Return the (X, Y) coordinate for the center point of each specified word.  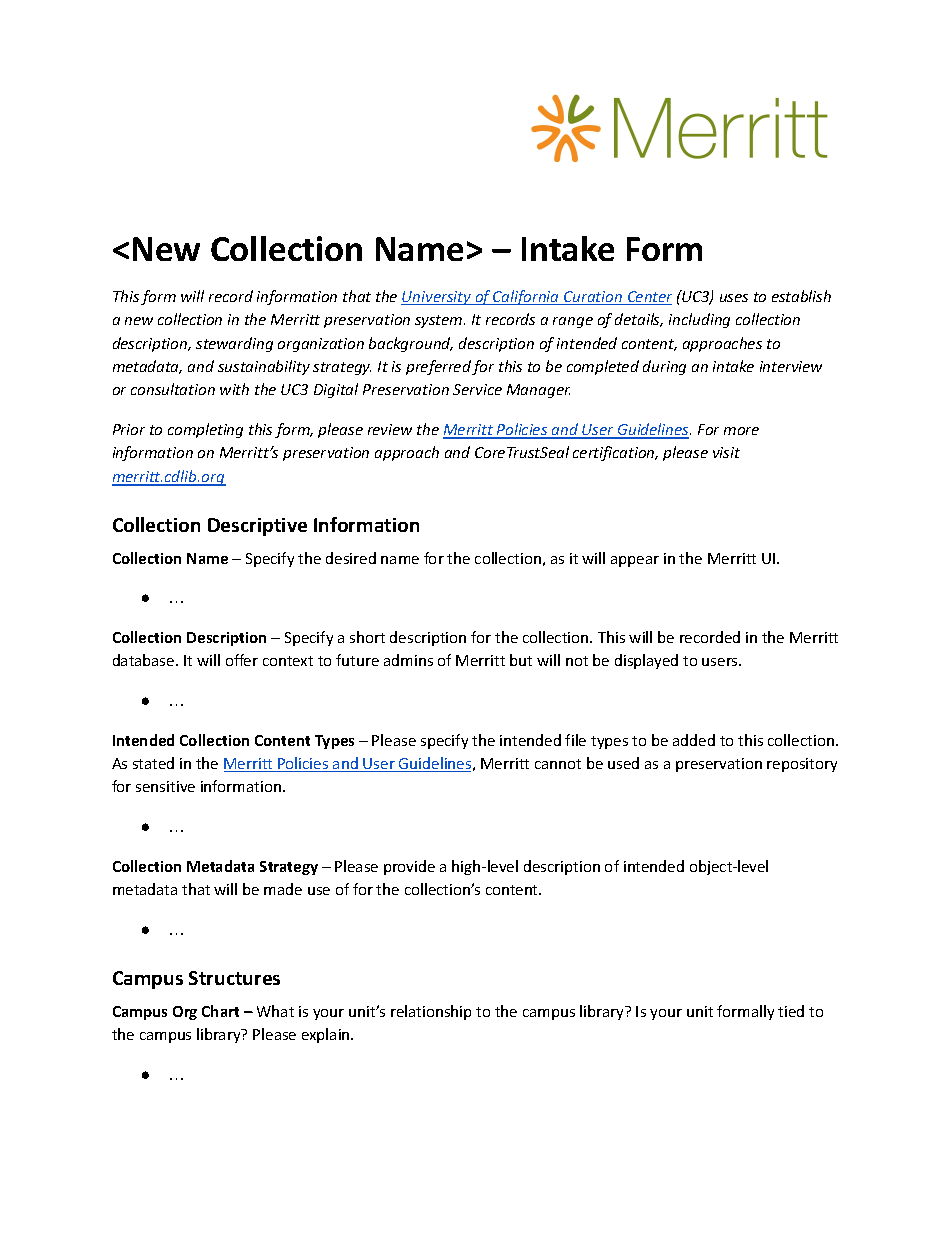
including (699, 320)
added (694, 740)
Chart (220, 1011)
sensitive (165, 786)
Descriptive (257, 527)
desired (351, 558)
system (440, 321)
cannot (558, 764)
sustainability (264, 367)
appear (635, 561)
